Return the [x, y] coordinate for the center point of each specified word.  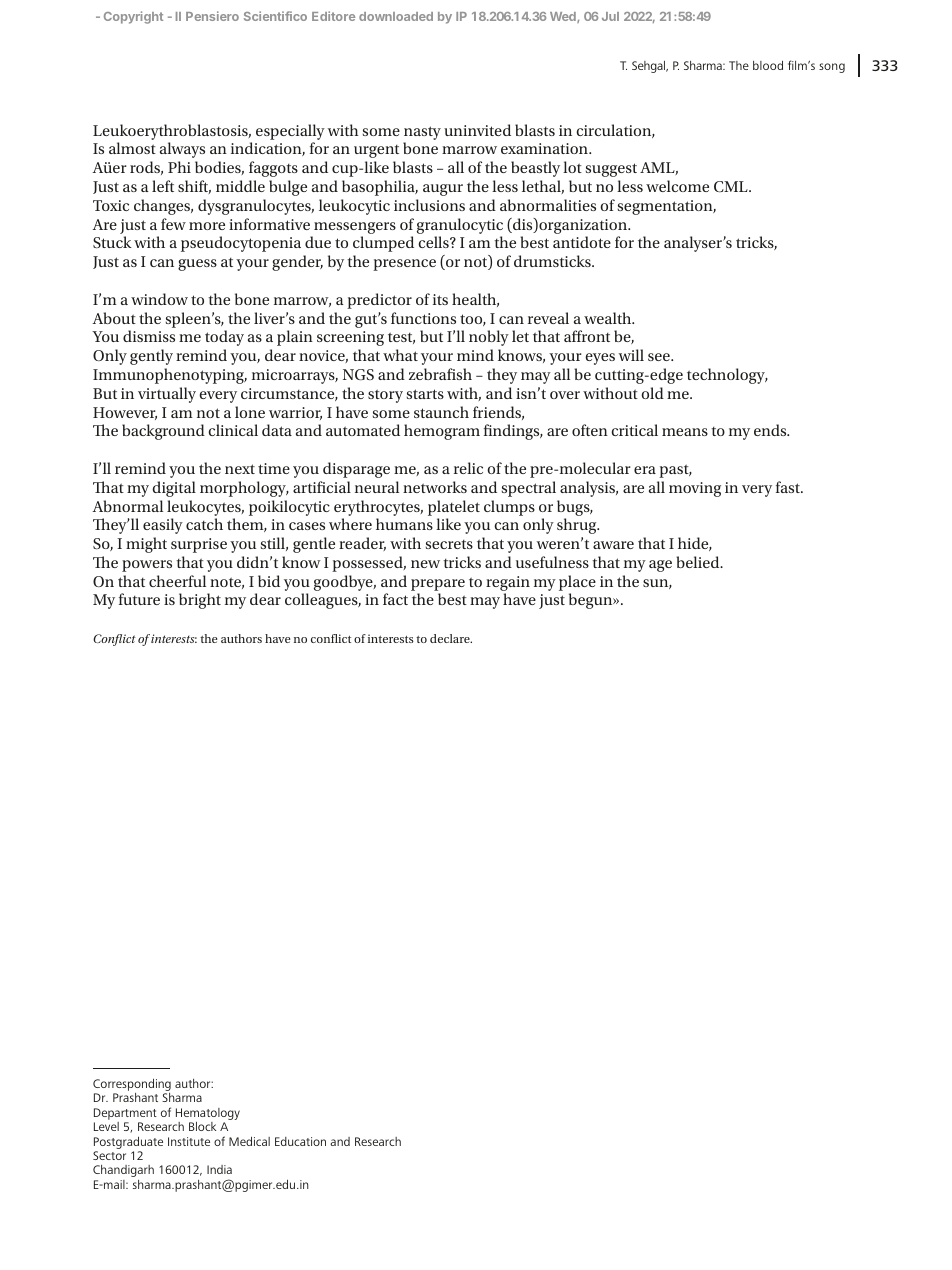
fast [789, 487]
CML [732, 186]
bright [200, 601]
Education [300, 1141]
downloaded [396, 16]
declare [451, 638]
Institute [189, 1141]
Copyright [133, 17]
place [577, 583]
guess [197, 265]
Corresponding [132, 1086]
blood [768, 65]
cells [434, 242]
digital [174, 489]
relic [468, 468]
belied [699, 562]
